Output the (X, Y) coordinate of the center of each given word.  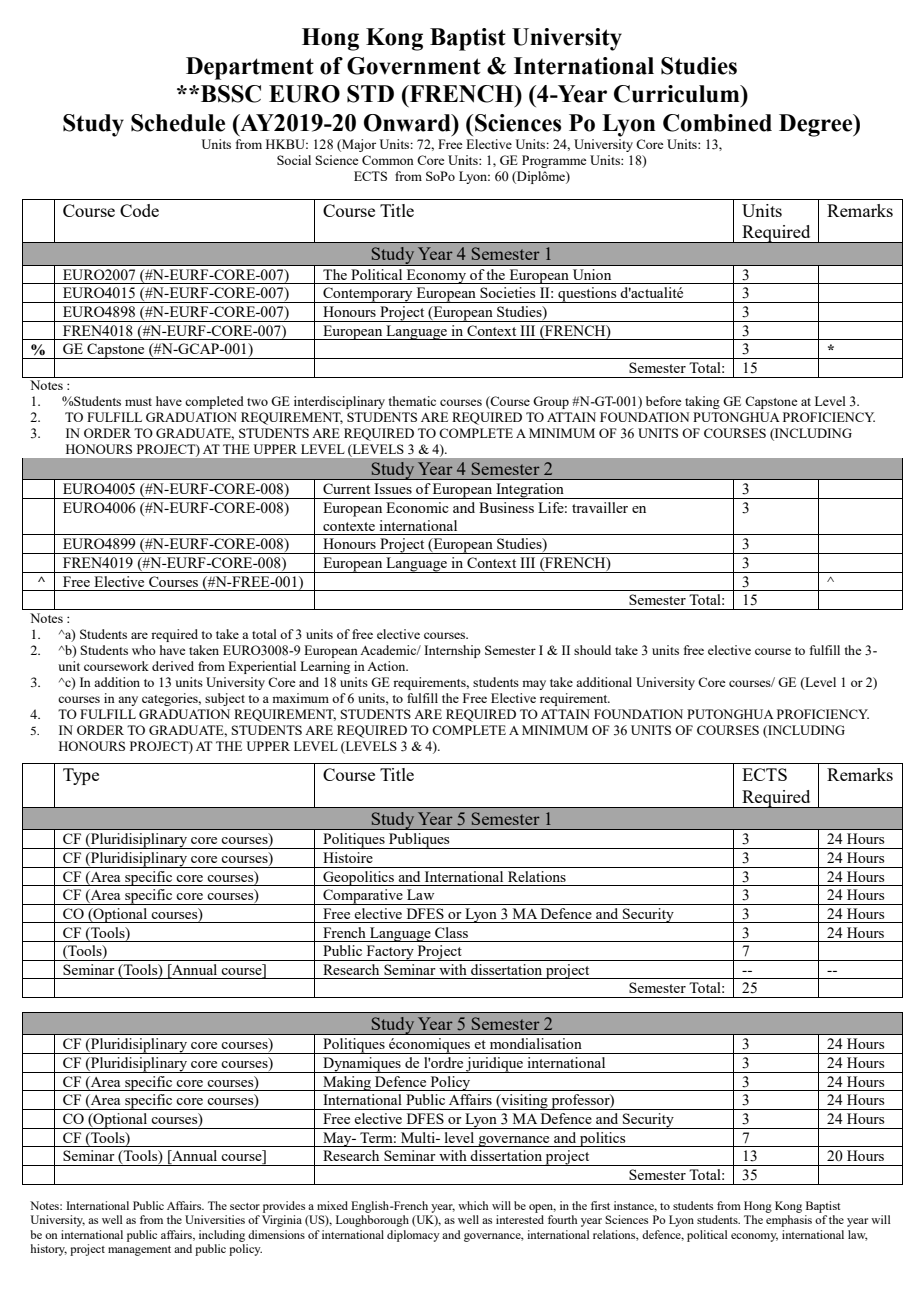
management (139, 1251)
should (592, 650)
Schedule (178, 123)
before (663, 401)
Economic (417, 507)
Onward (408, 123)
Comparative (363, 897)
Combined (717, 123)
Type (81, 776)
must (138, 402)
